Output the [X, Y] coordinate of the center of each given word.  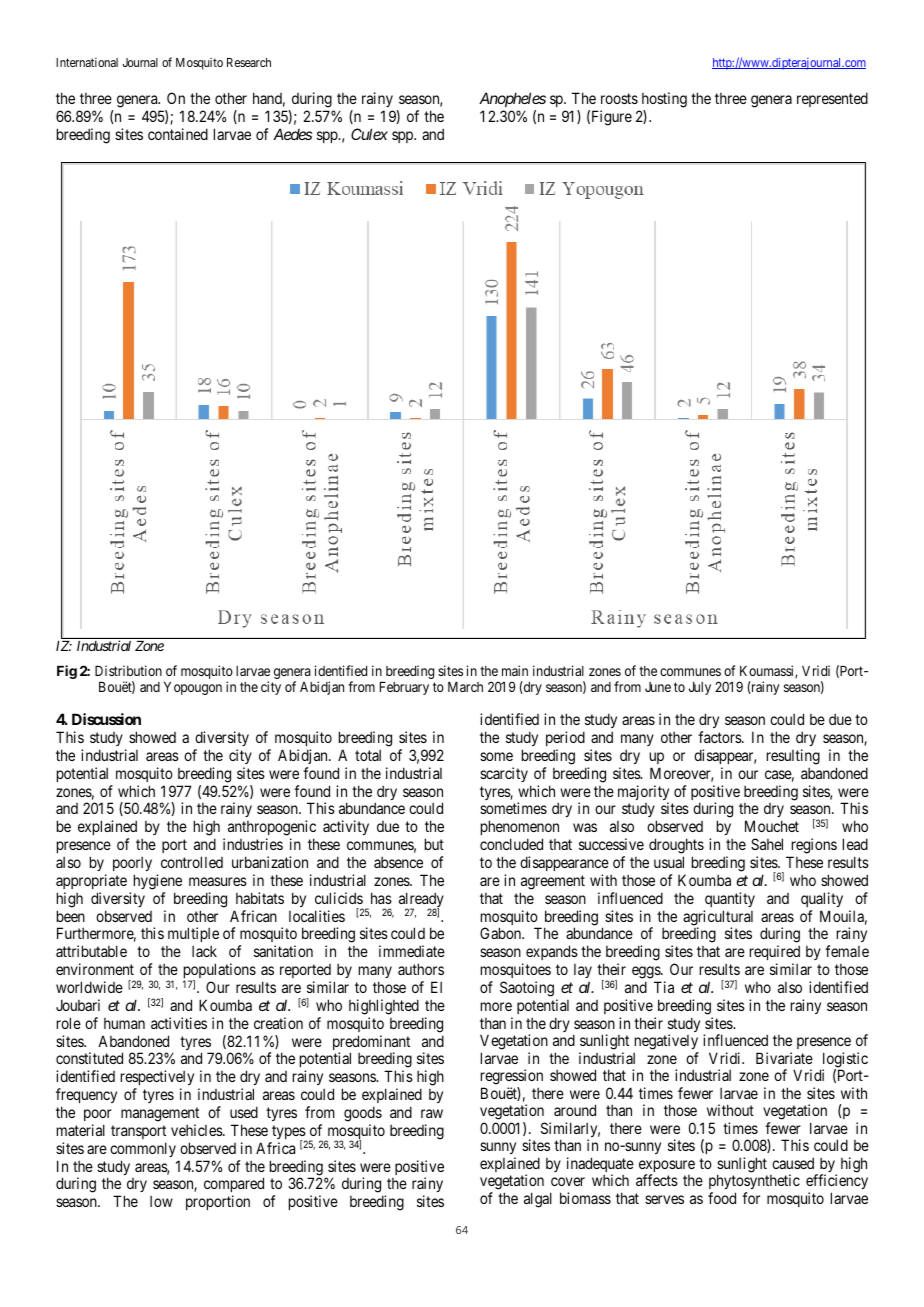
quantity [730, 899]
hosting [664, 100]
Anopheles [512, 99]
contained [178, 134]
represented [832, 99]
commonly [143, 1149]
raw [432, 1113]
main [515, 670]
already [421, 901]
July [700, 688]
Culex [369, 134]
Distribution [128, 670]
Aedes [292, 134]
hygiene [158, 882]
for [751, 1198]
